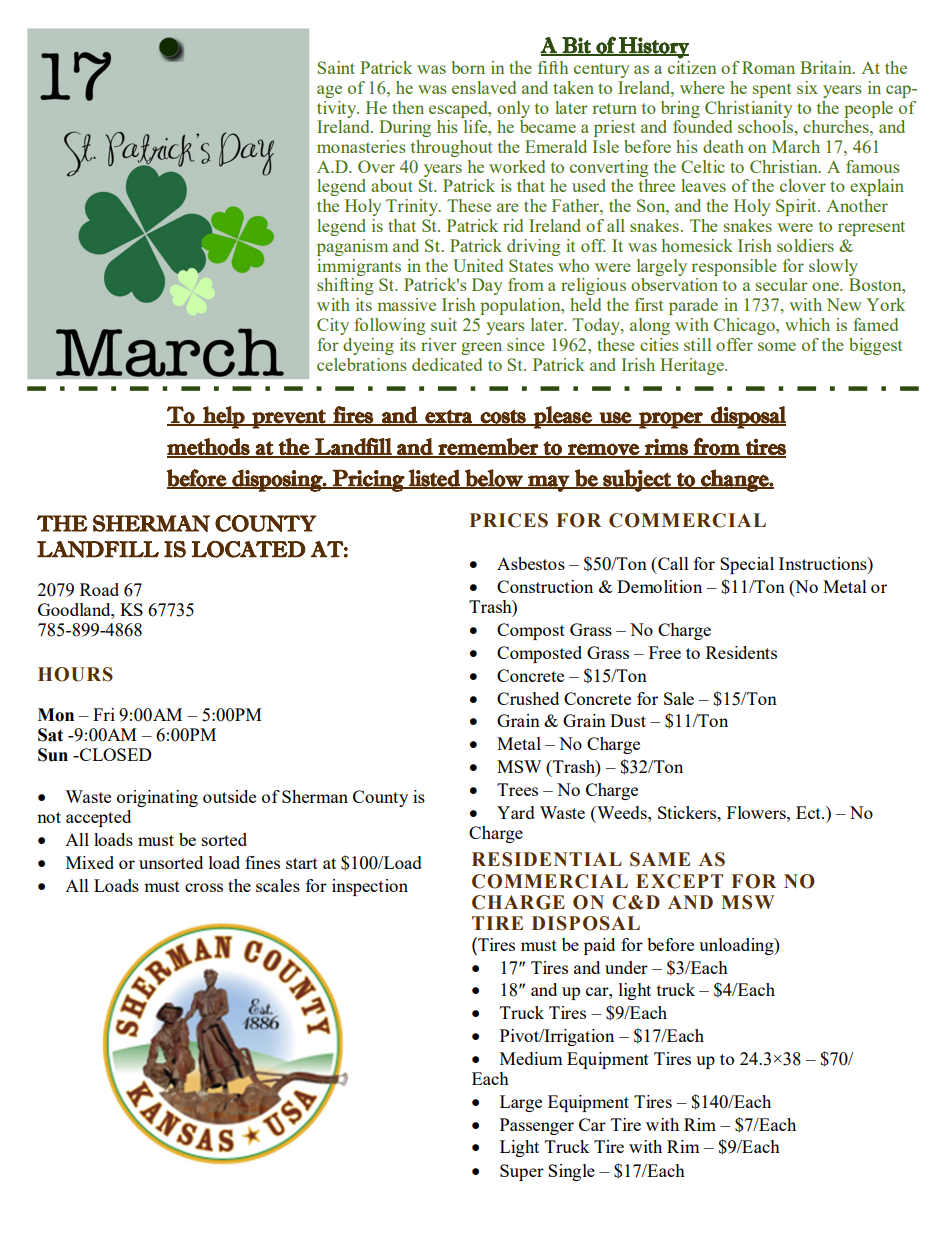 The height and width of the screenshot is (1233, 952). I want to click on Special, so click(747, 565).
